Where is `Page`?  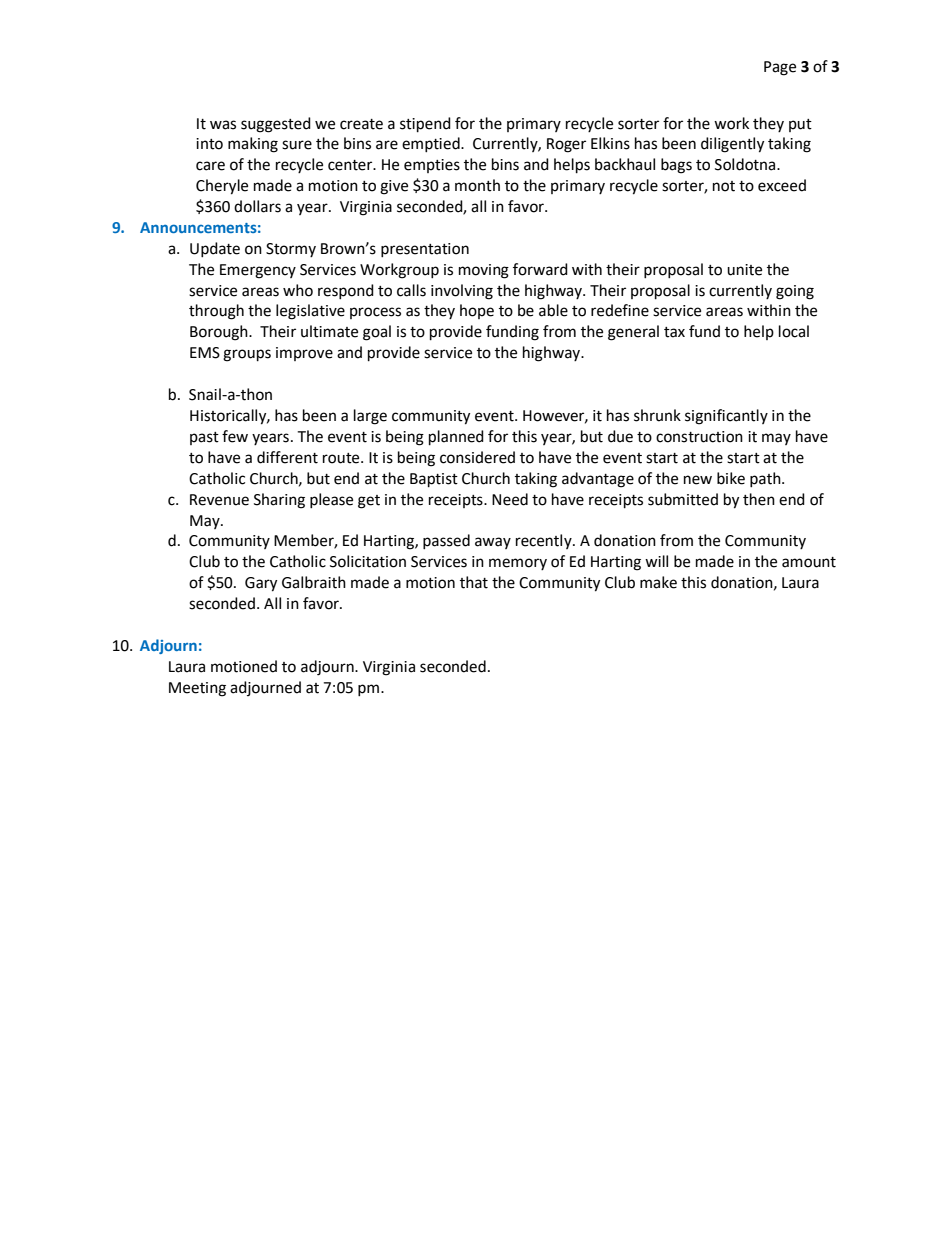 Page is located at coordinates (780, 68).
